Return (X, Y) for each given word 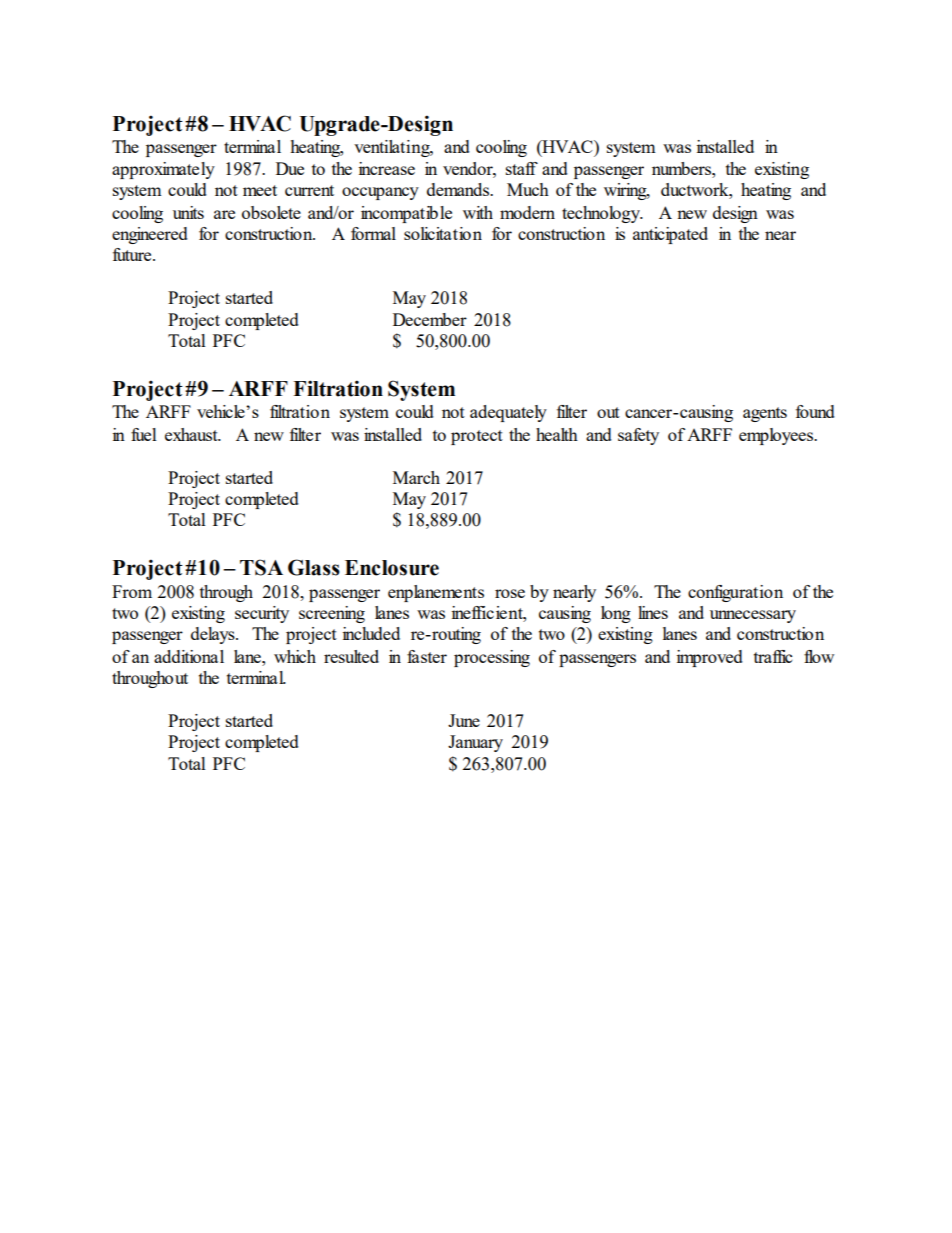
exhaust (192, 434)
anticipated (670, 235)
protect (477, 437)
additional (189, 656)
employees (777, 436)
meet (260, 190)
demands (459, 189)
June (464, 720)
